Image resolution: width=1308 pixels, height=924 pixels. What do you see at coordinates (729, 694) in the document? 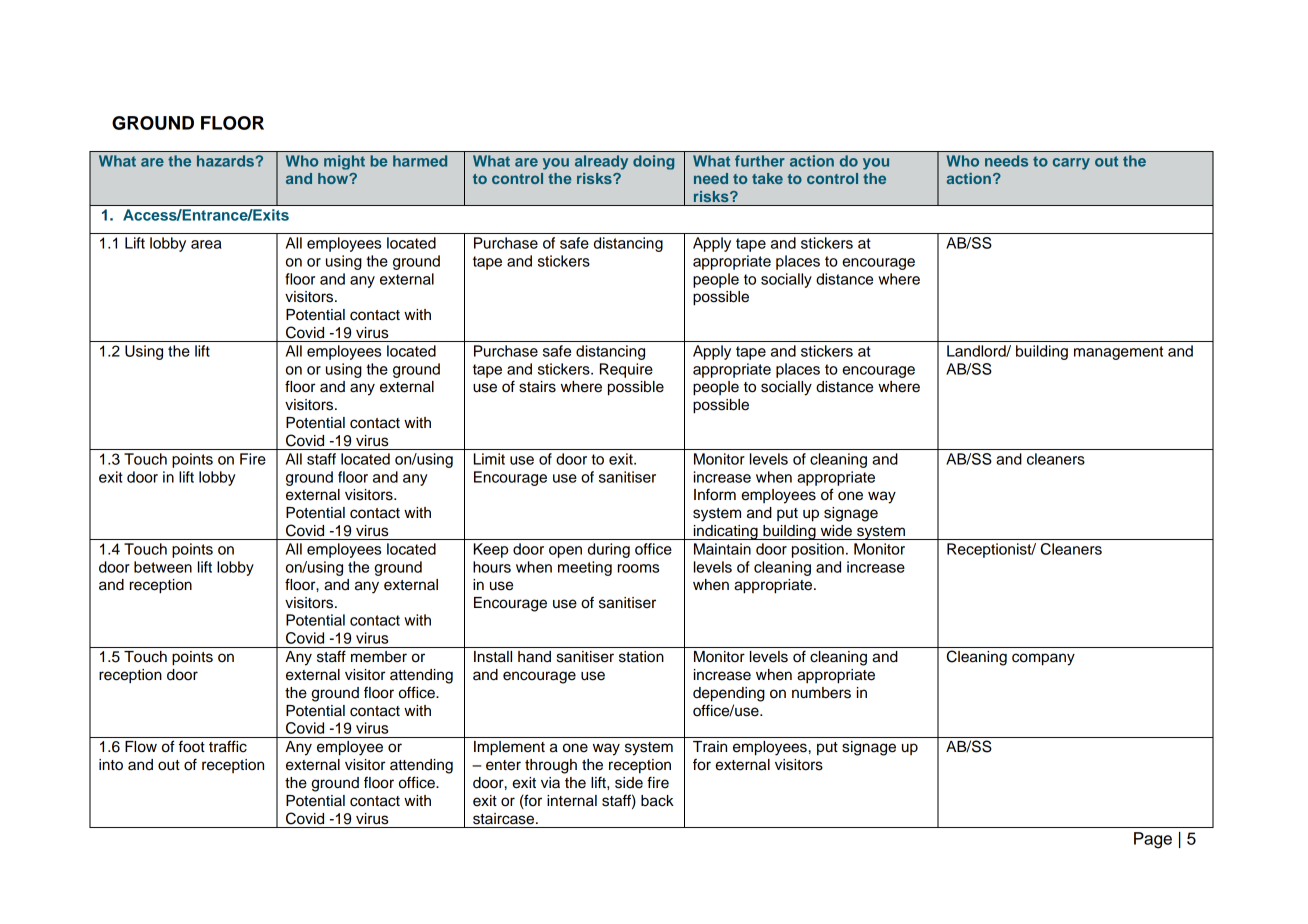
I see `depending` at bounding box center [729, 694].
